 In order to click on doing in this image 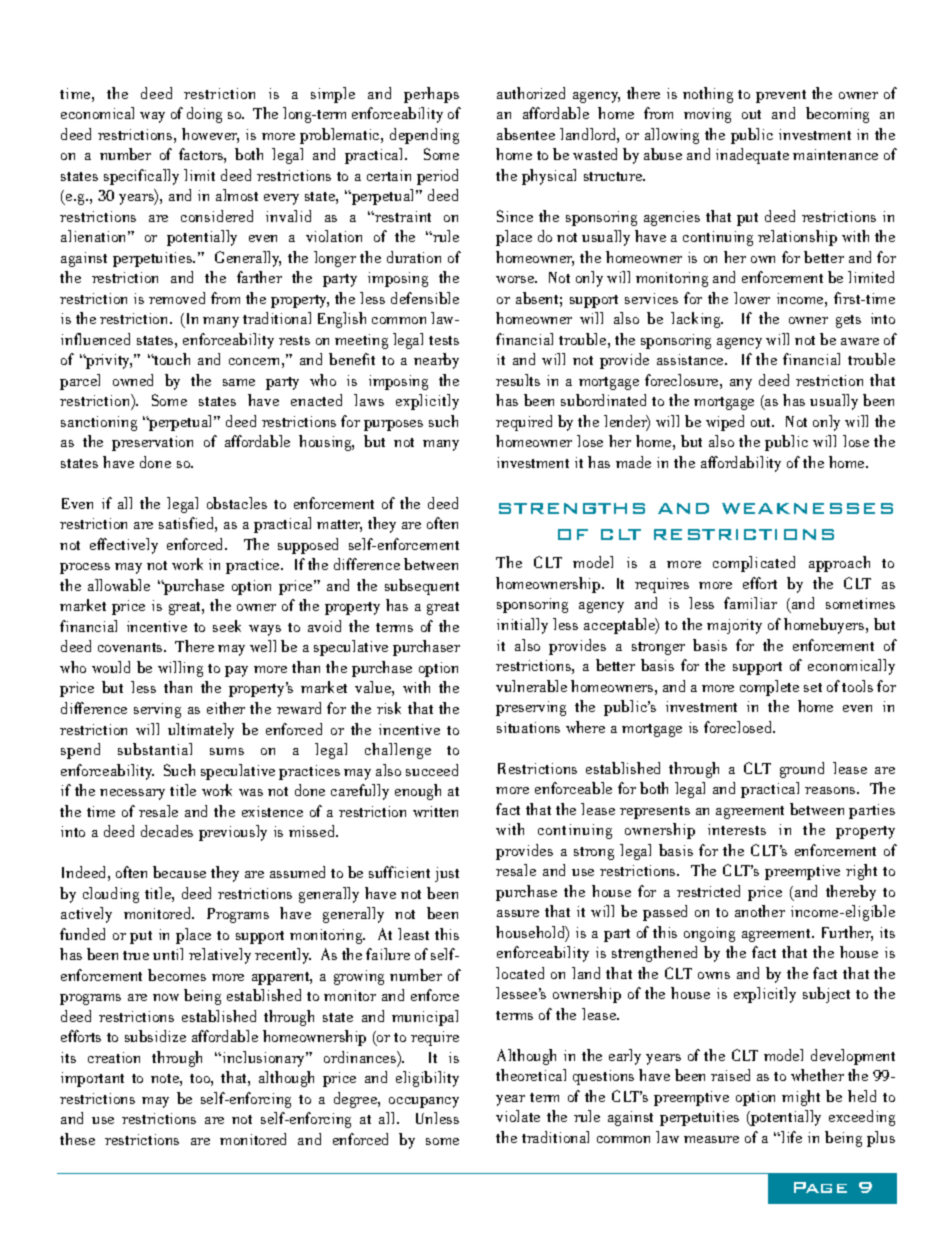, I will do `click(204, 115)`.
